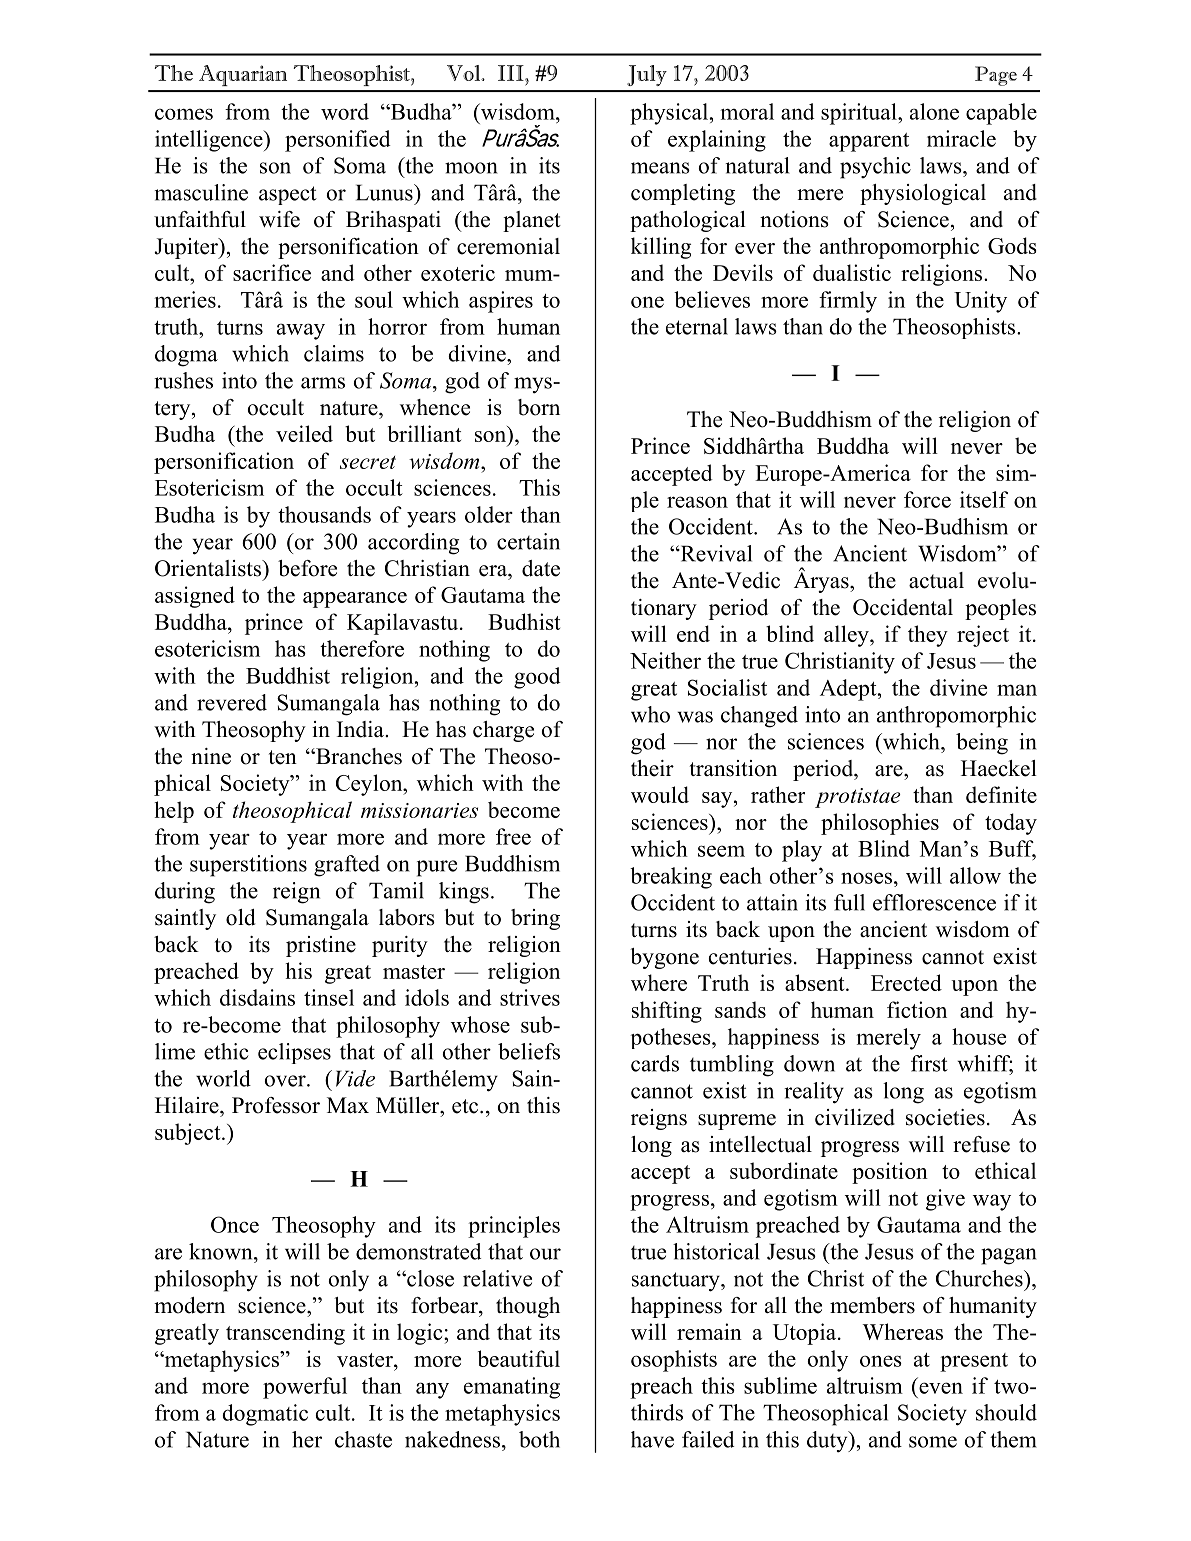 This screenshot has height=1541, width=1191. Describe the element at coordinates (257, 997) in the screenshot. I see `disdains` at that location.
